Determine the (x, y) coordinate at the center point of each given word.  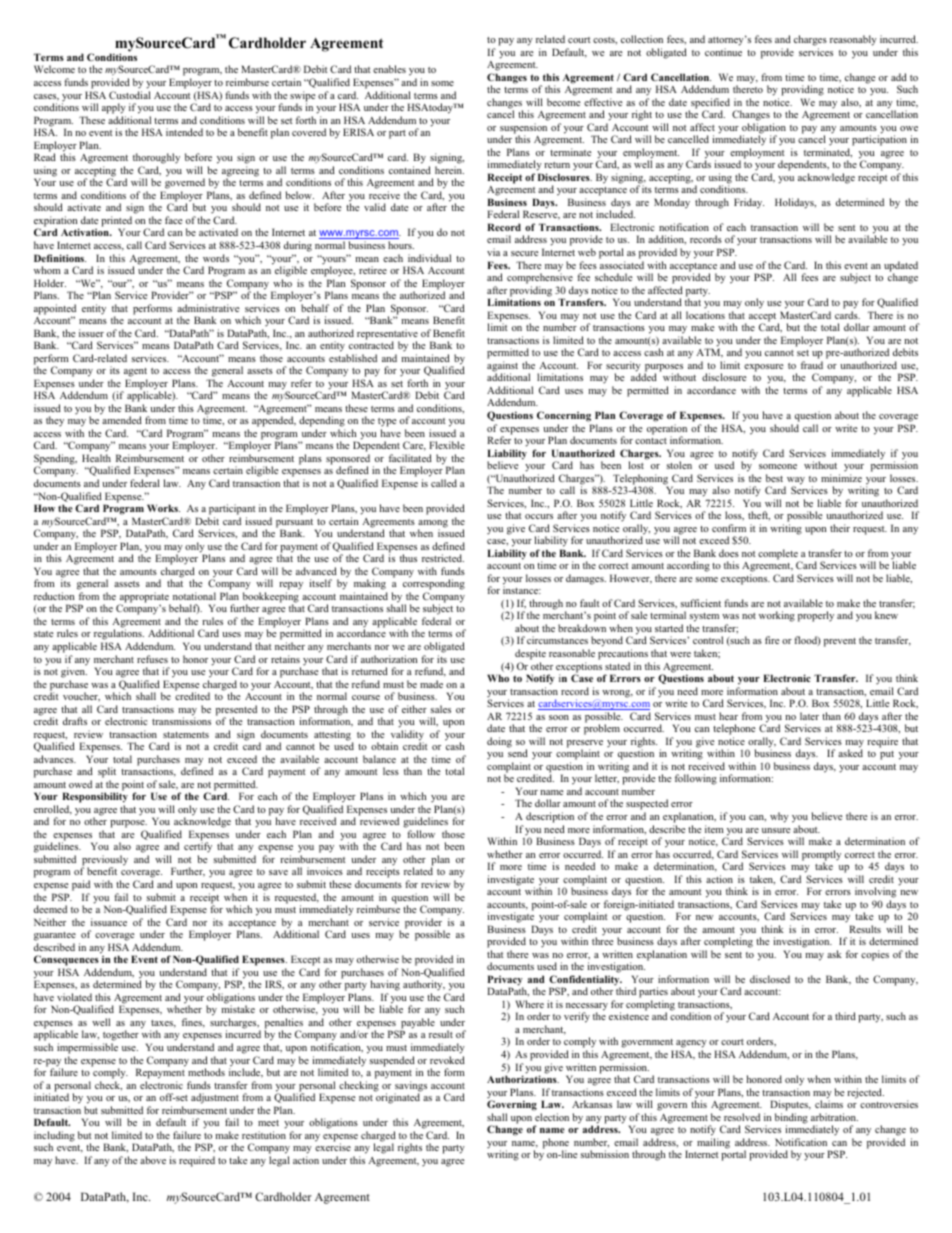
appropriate (145, 598)
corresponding (434, 586)
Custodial (130, 95)
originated (398, 1098)
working (777, 616)
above (153, 1160)
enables (389, 69)
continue (723, 52)
